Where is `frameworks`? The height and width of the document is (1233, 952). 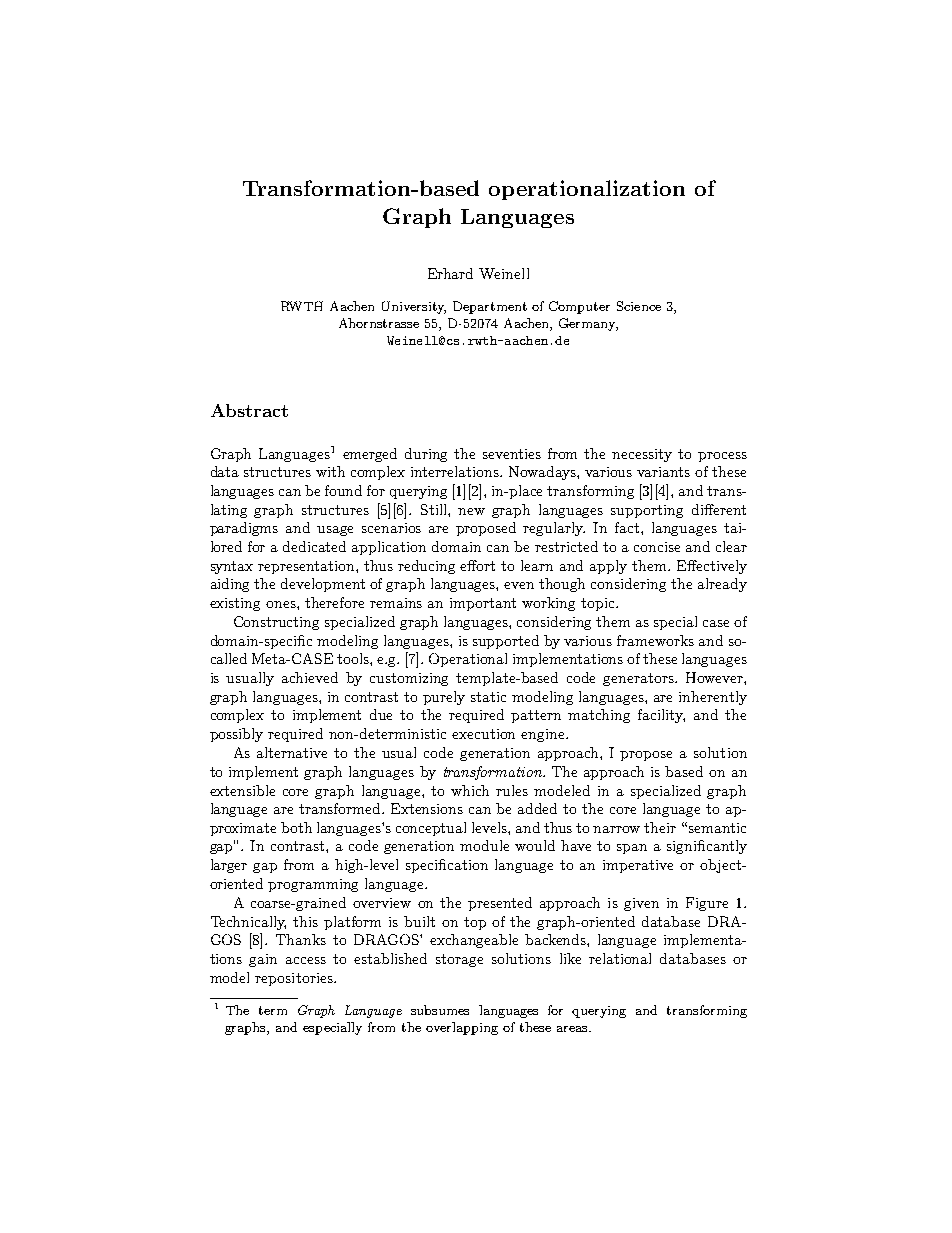 frameworks is located at coordinates (655, 640).
